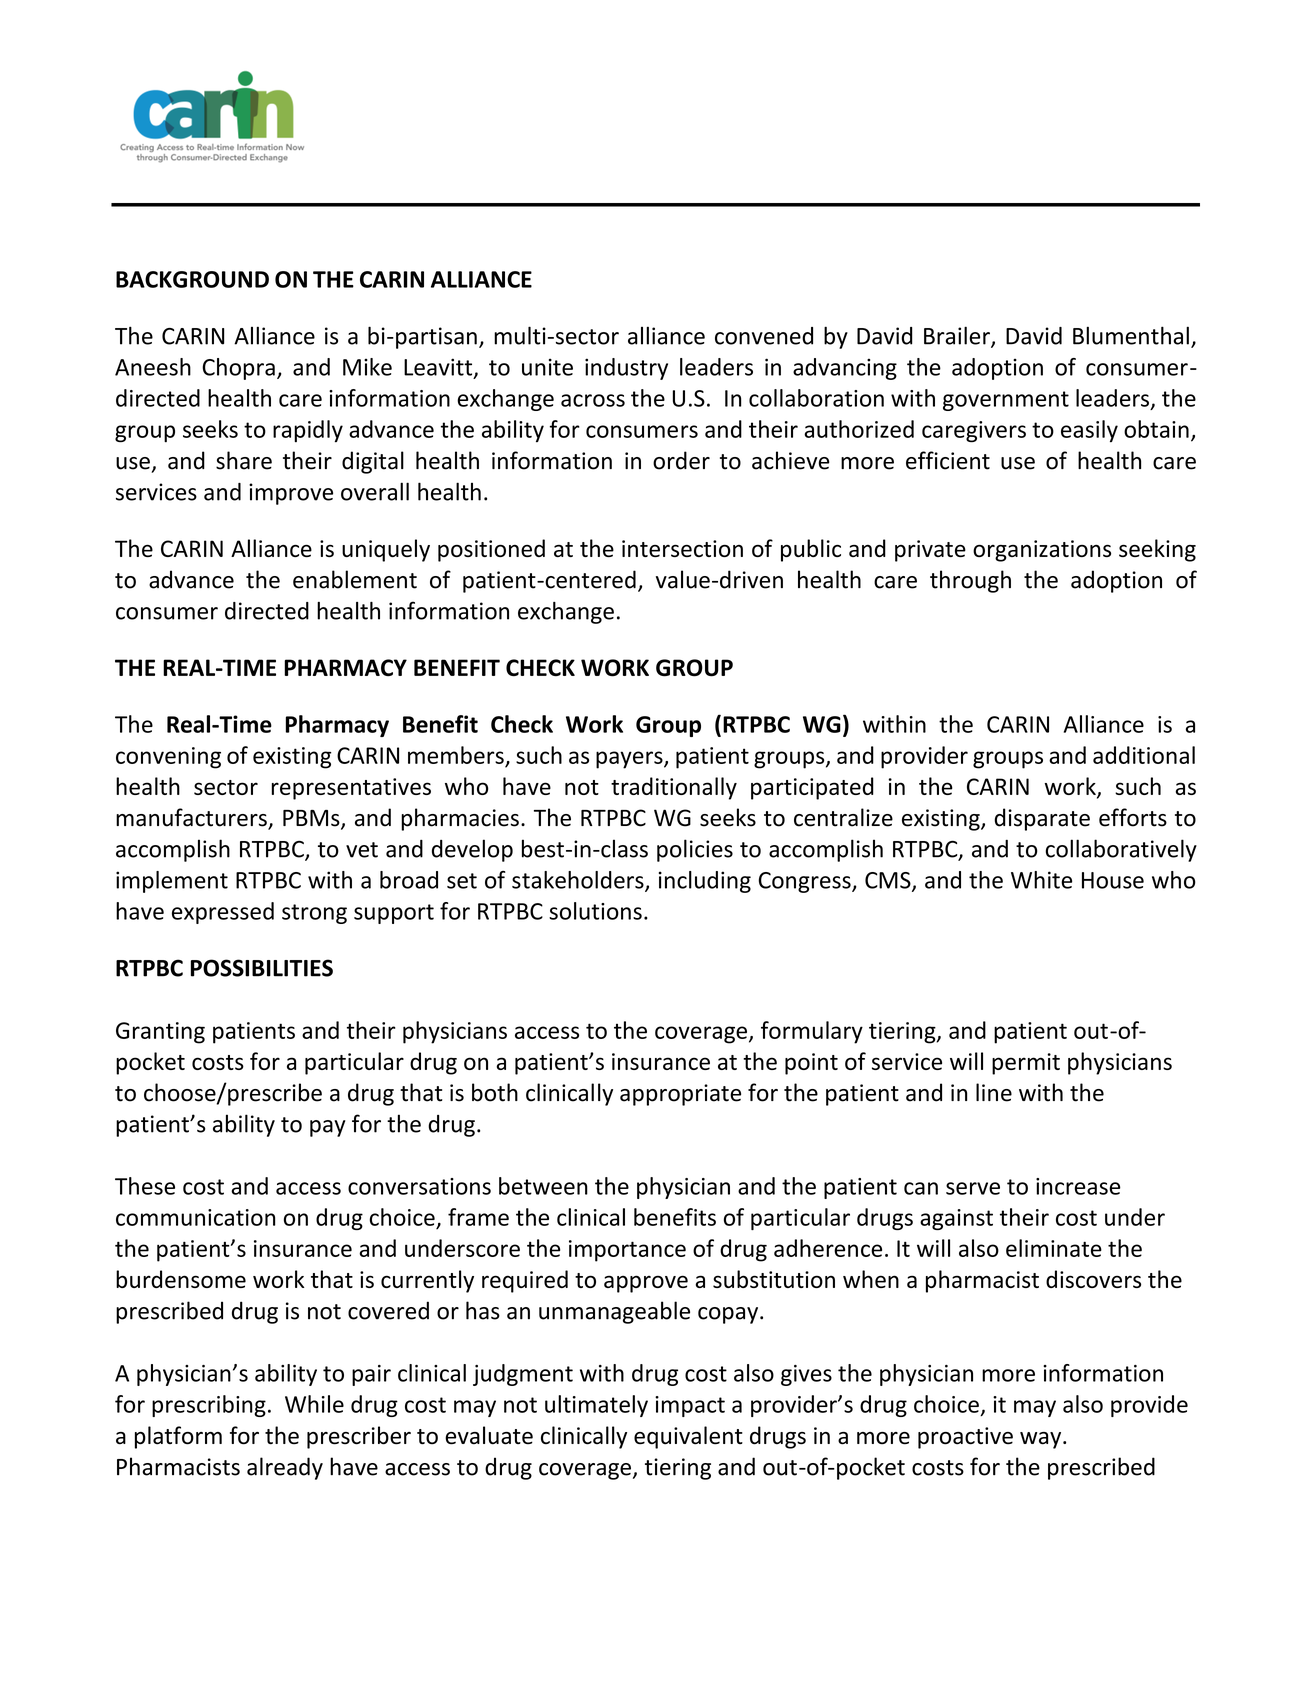 The height and width of the screenshot is (1685, 1302). I want to click on including, so click(705, 882).
